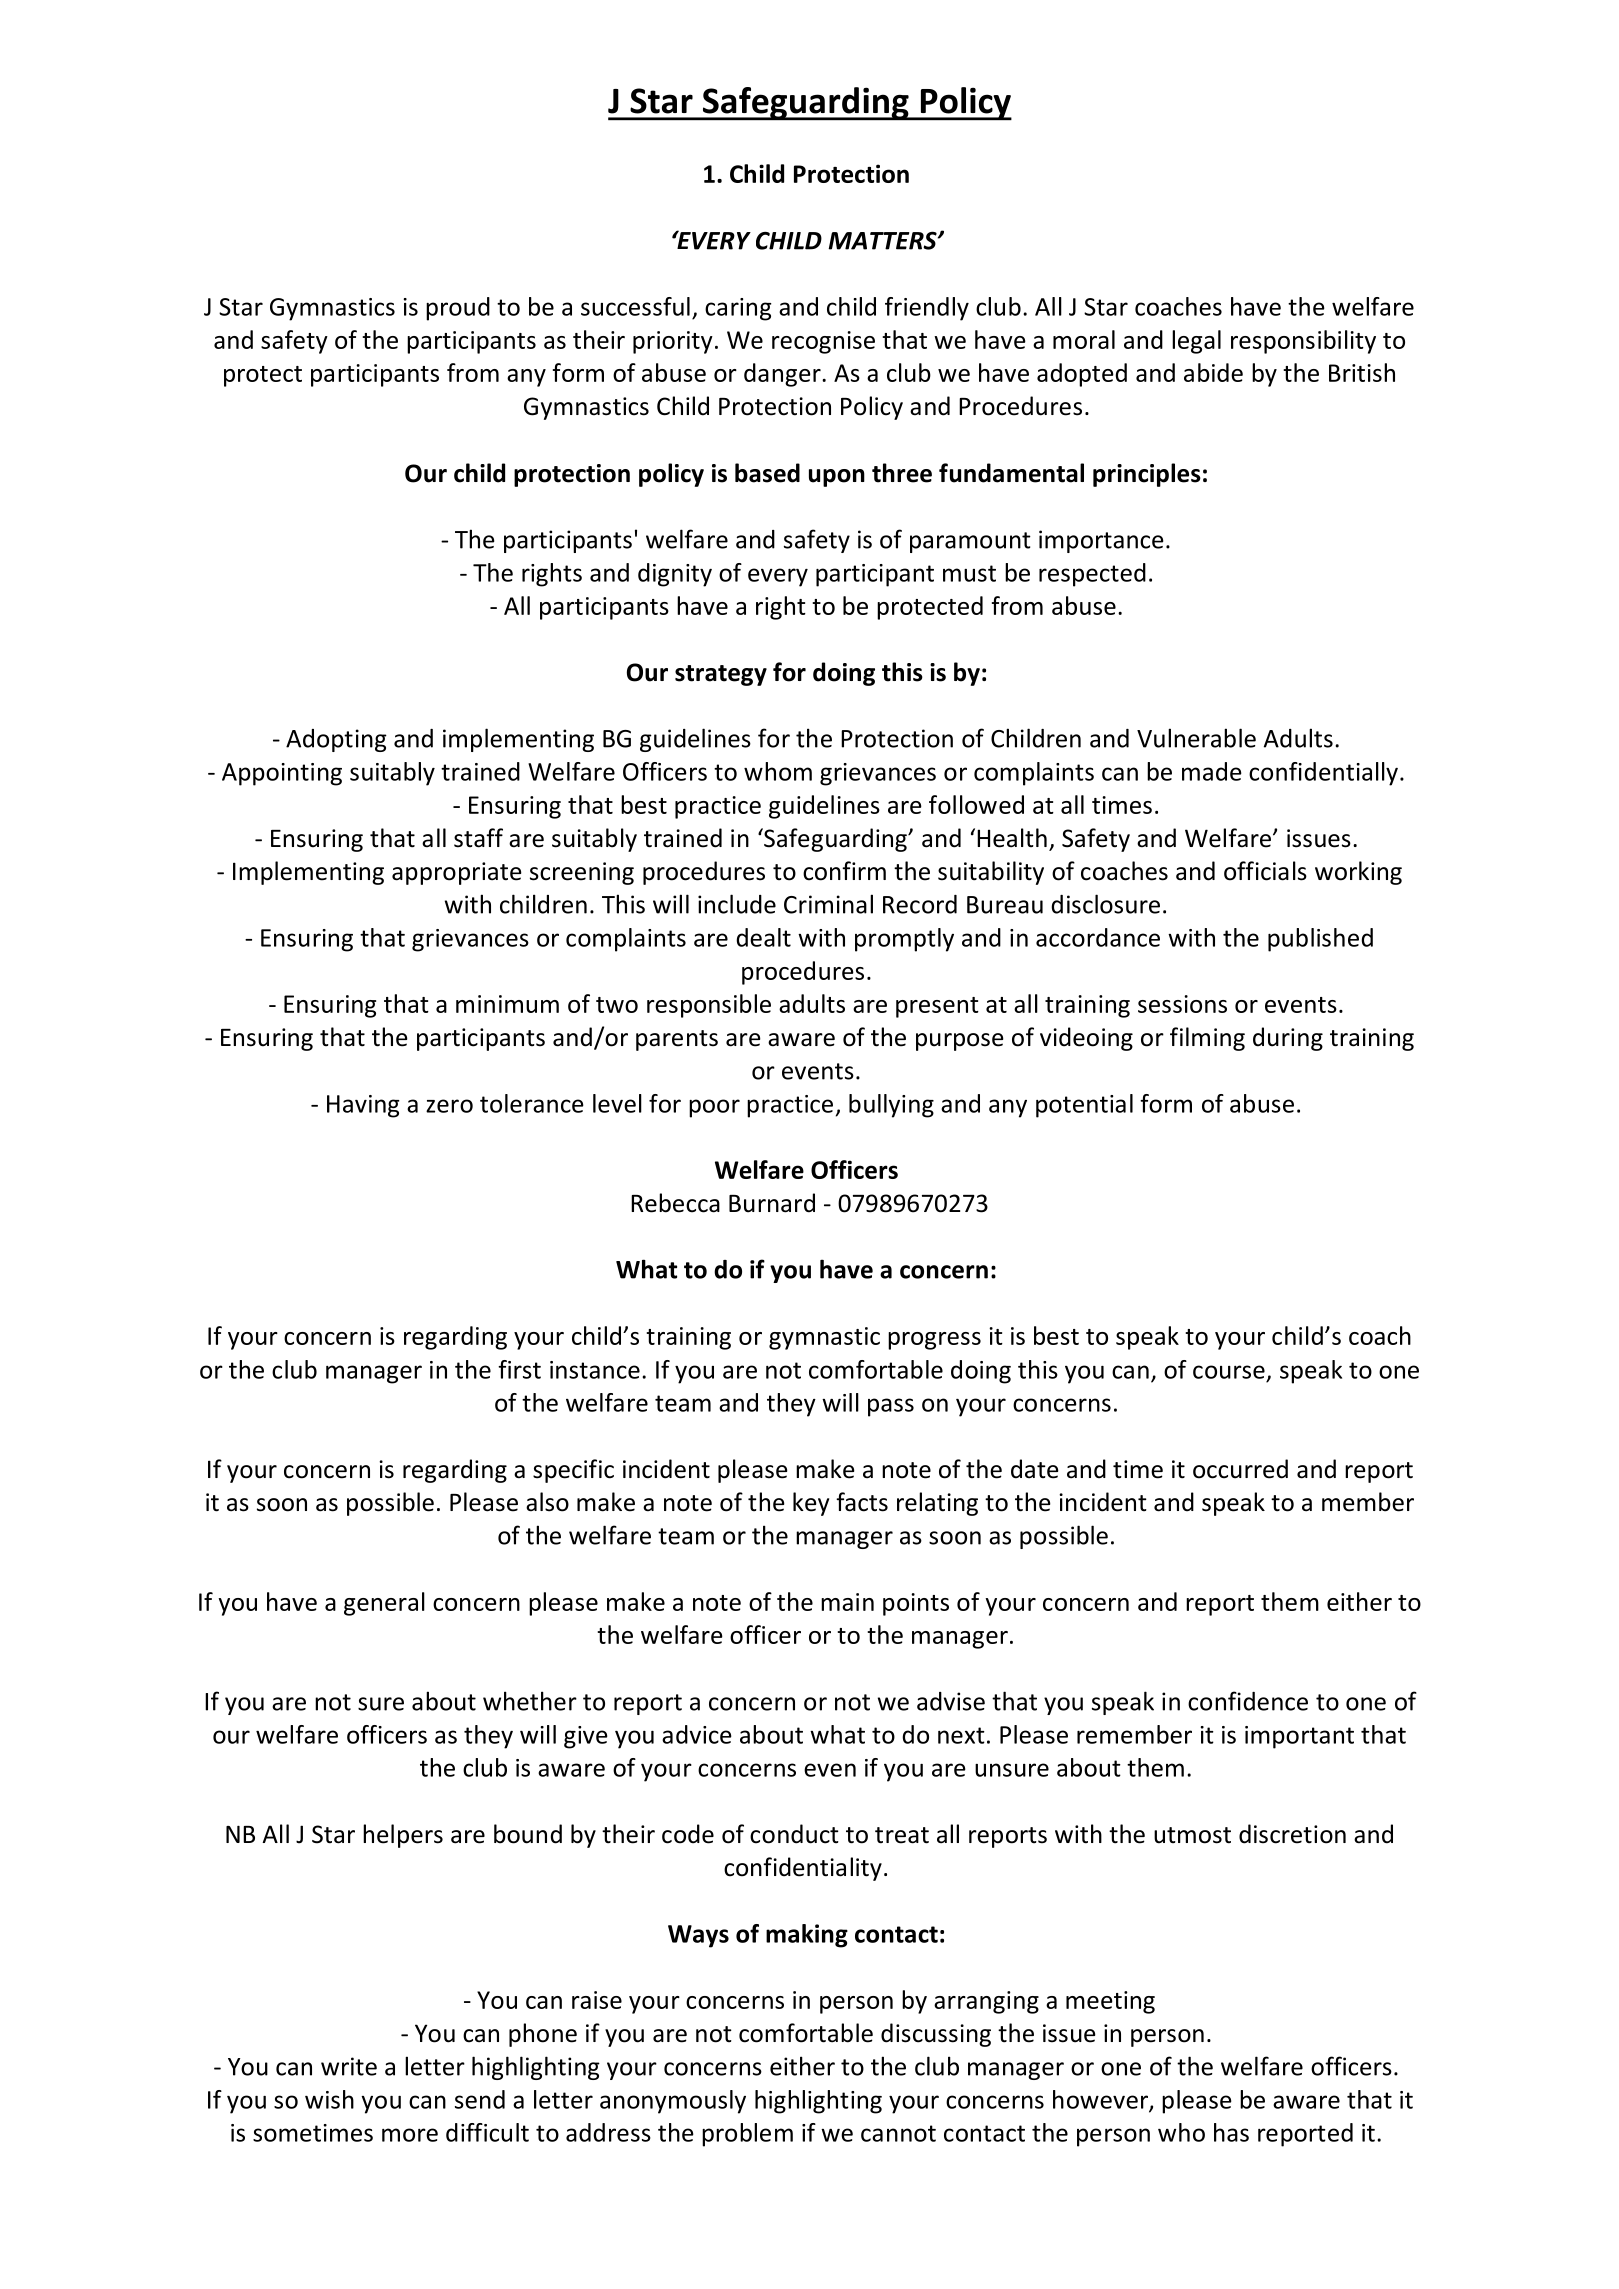 This image has width=1619, height=2289. What do you see at coordinates (747, 2135) in the image?
I see `problem` at bounding box center [747, 2135].
